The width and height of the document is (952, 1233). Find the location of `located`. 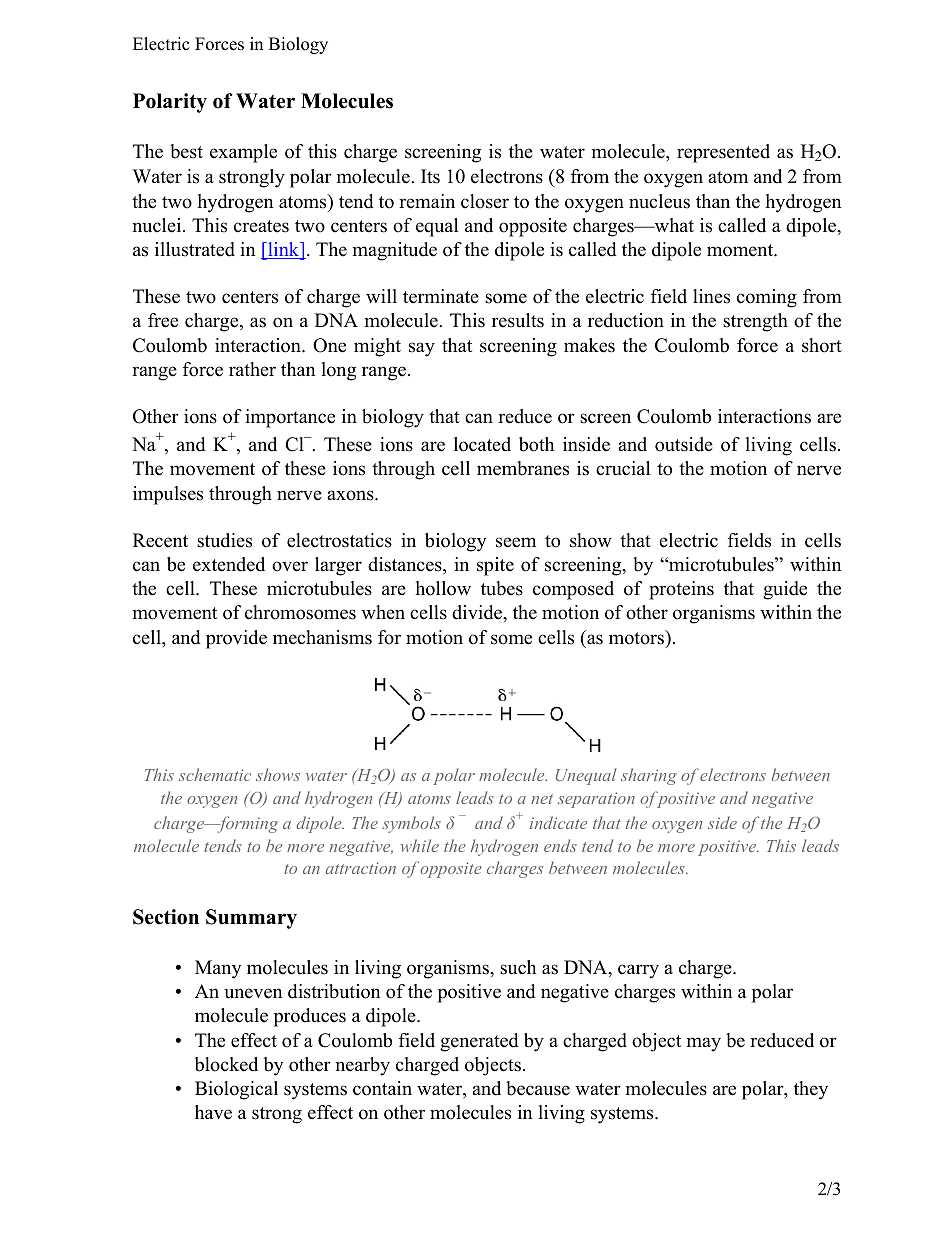

located is located at coordinates (482, 444).
